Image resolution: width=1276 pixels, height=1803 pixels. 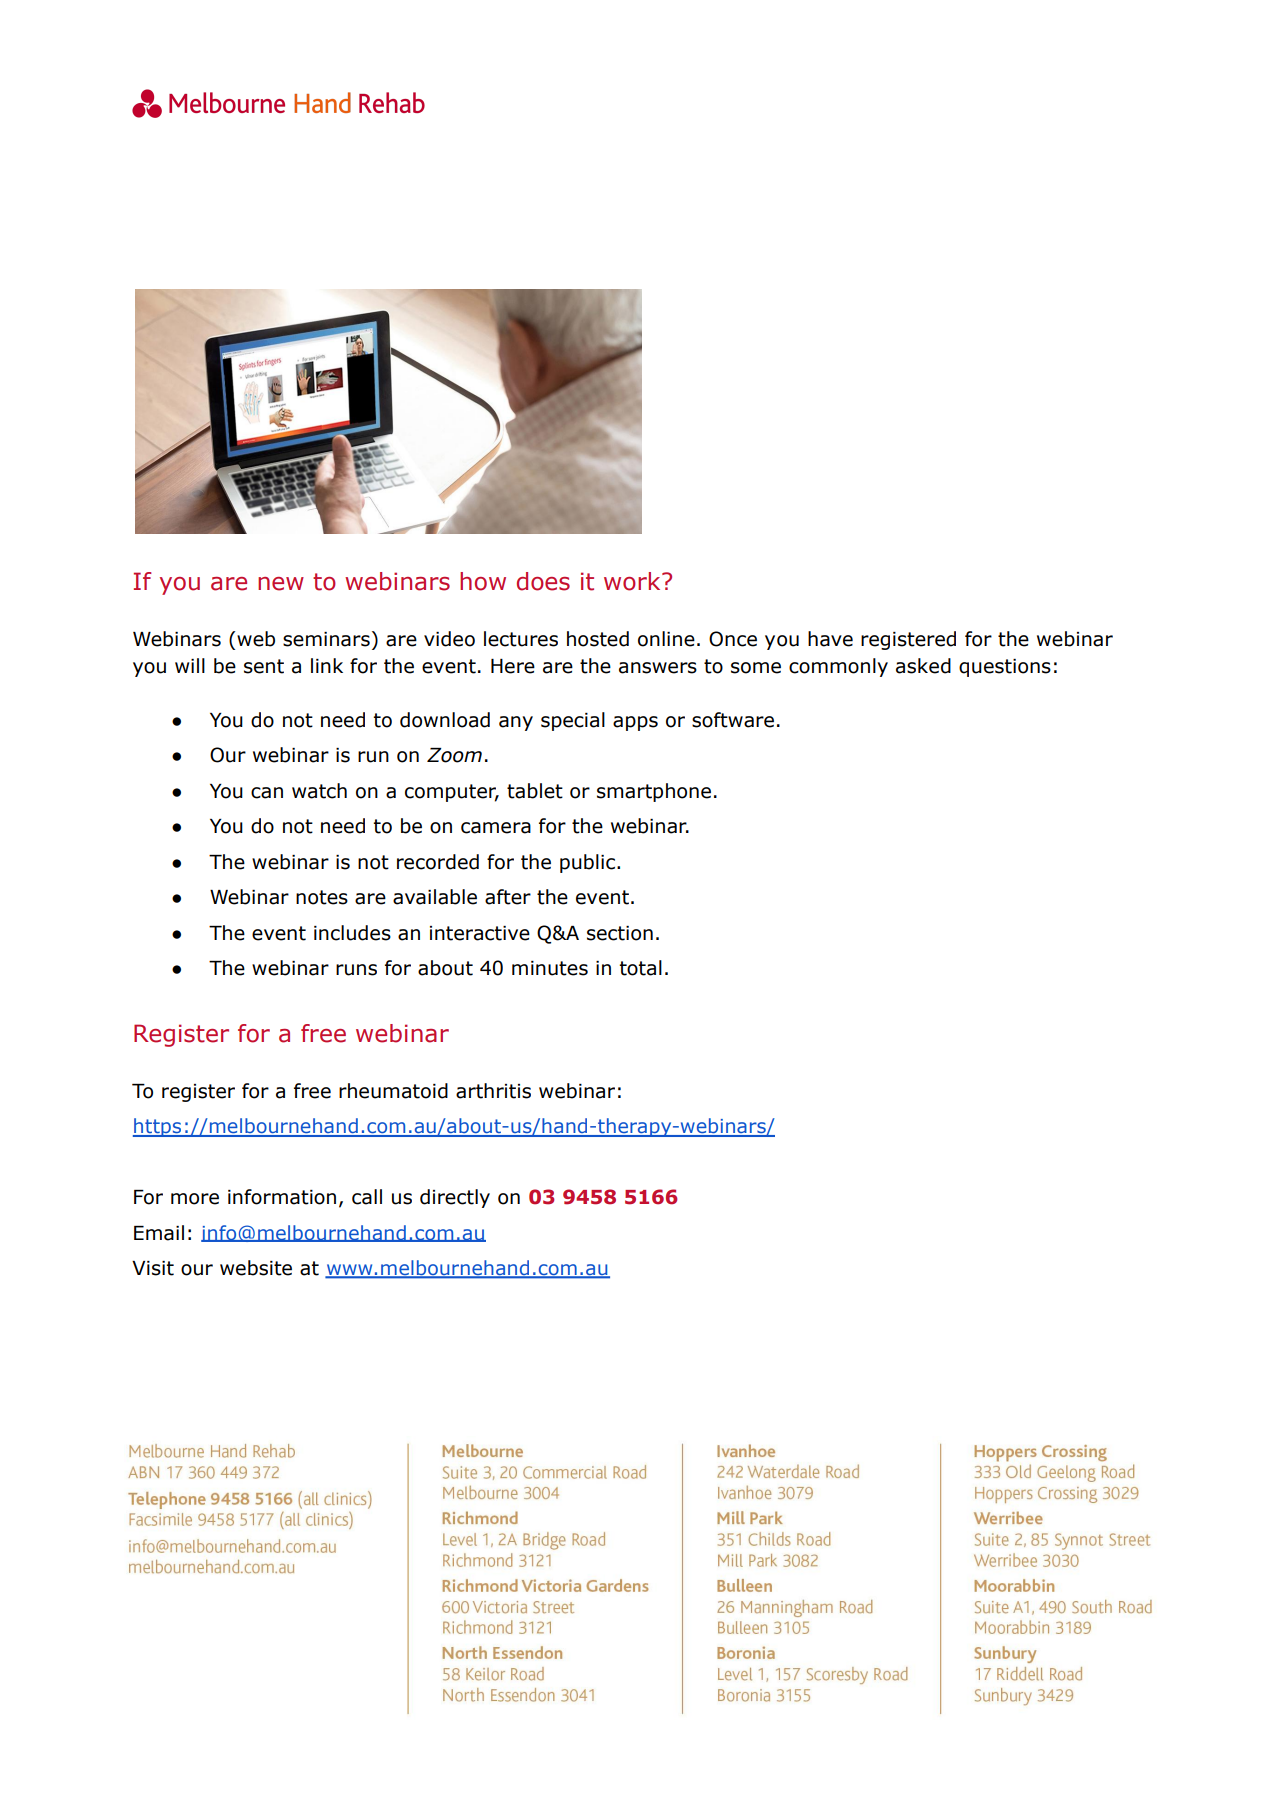 I want to click on directly, so click(x=455, y=1198).
